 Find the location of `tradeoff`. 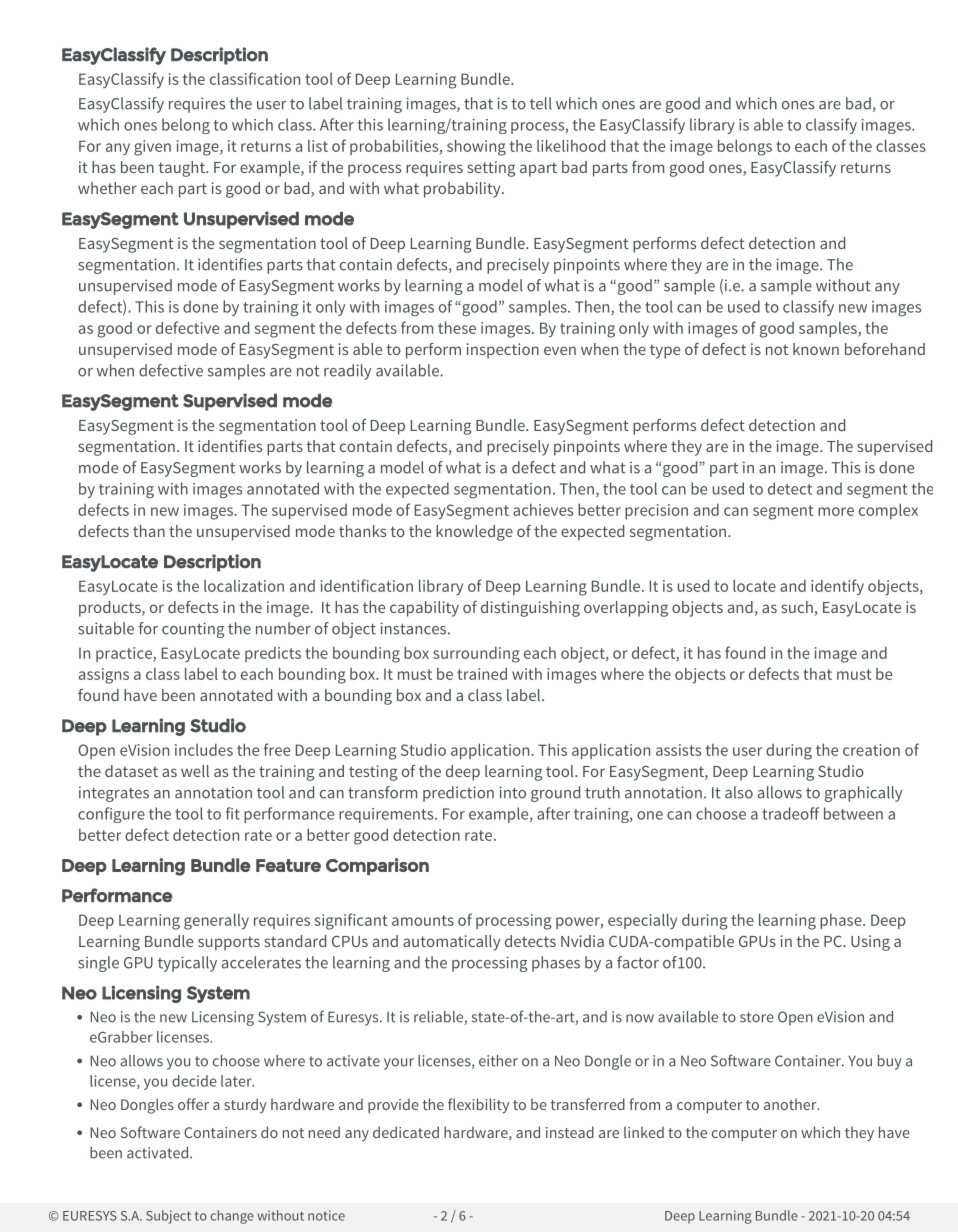

tradeoff is located at coordinates (790, 813).
